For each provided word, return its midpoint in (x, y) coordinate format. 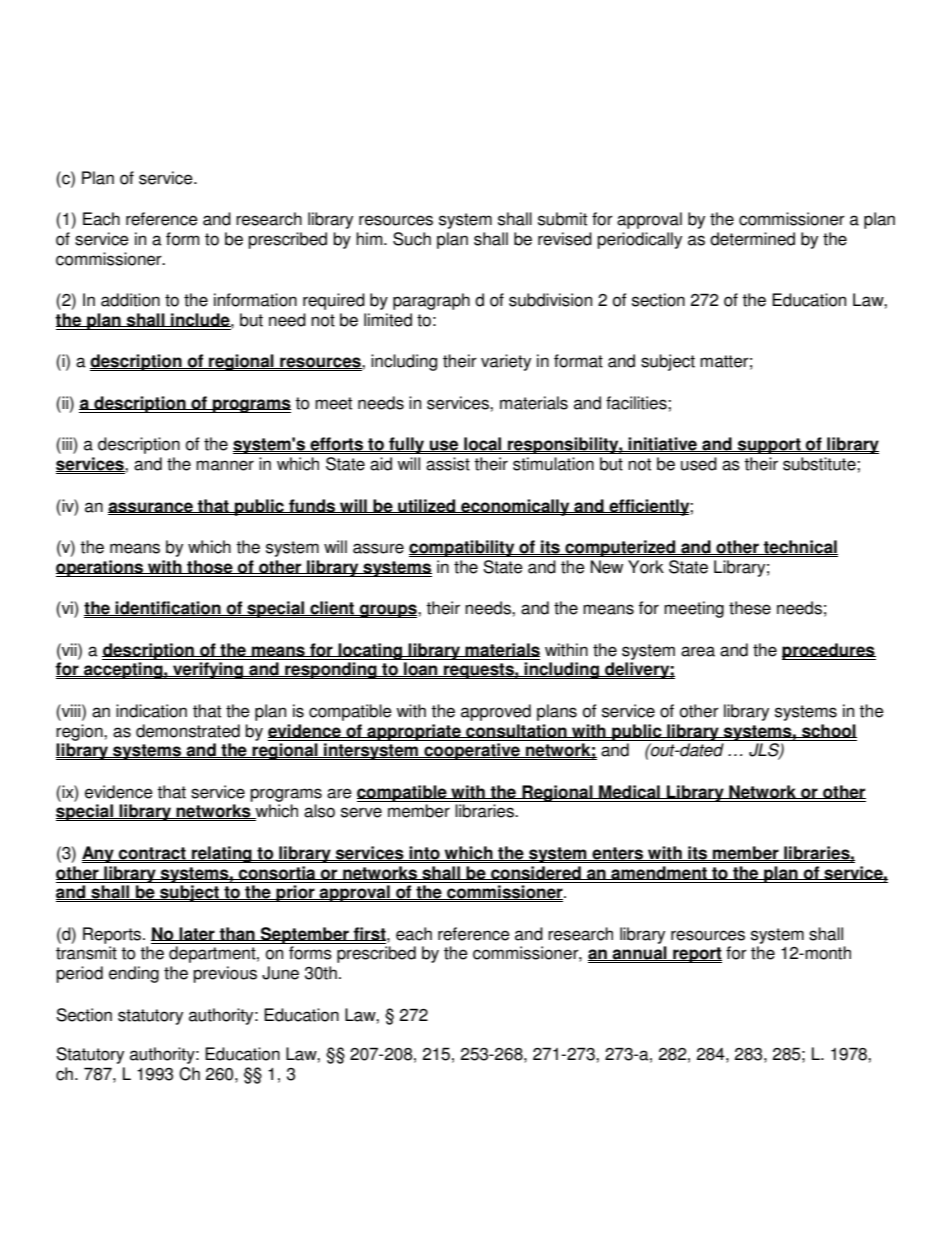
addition (130, 300)
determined (752, 239)
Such (412, 239)
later (197, 934)
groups (388, 611)
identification (168, 608)
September (305, 935)
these (750, 608)
